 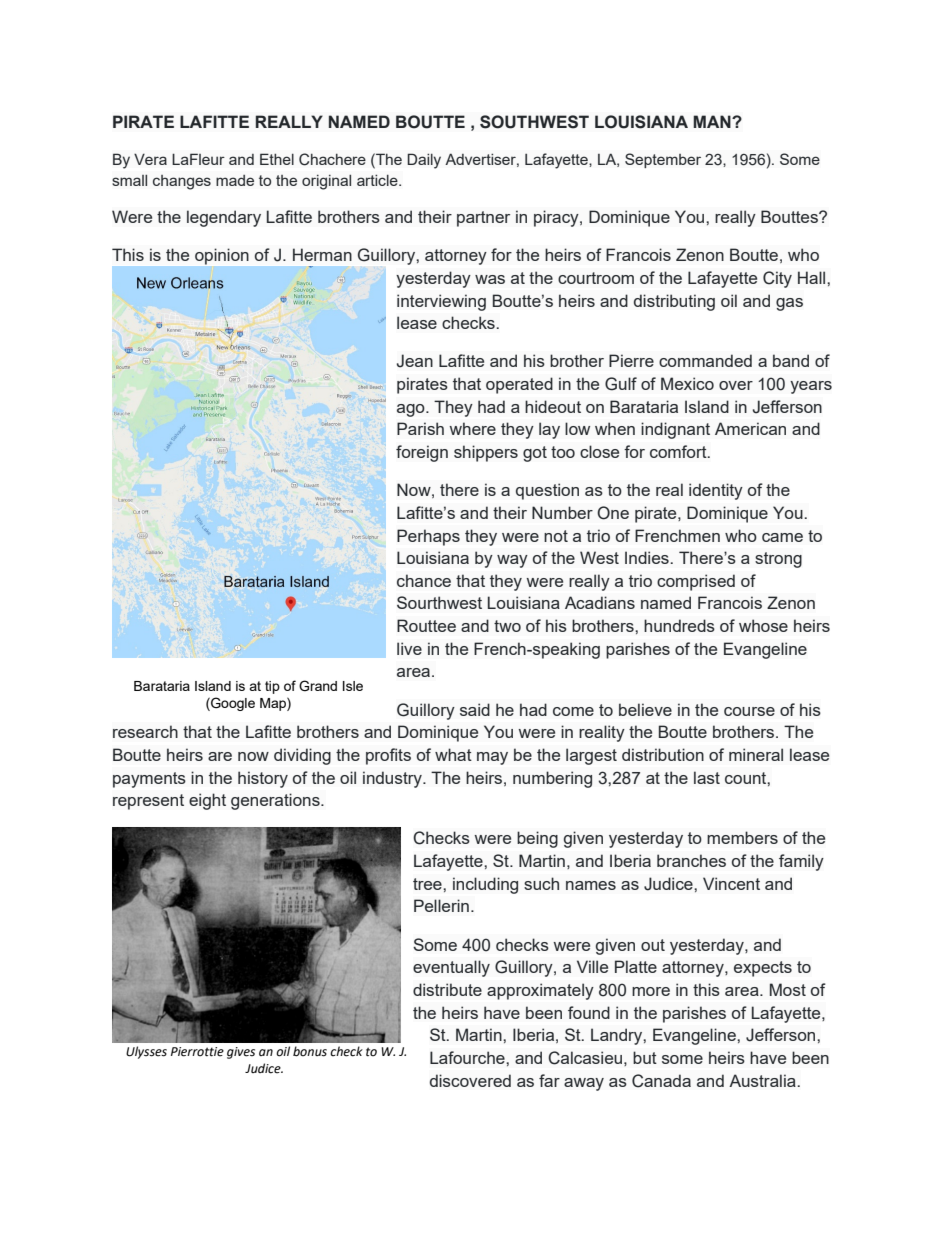 What do you see at coordinates (763, 625) in the document?
I see `whose` at bounding box center [763, 625].
